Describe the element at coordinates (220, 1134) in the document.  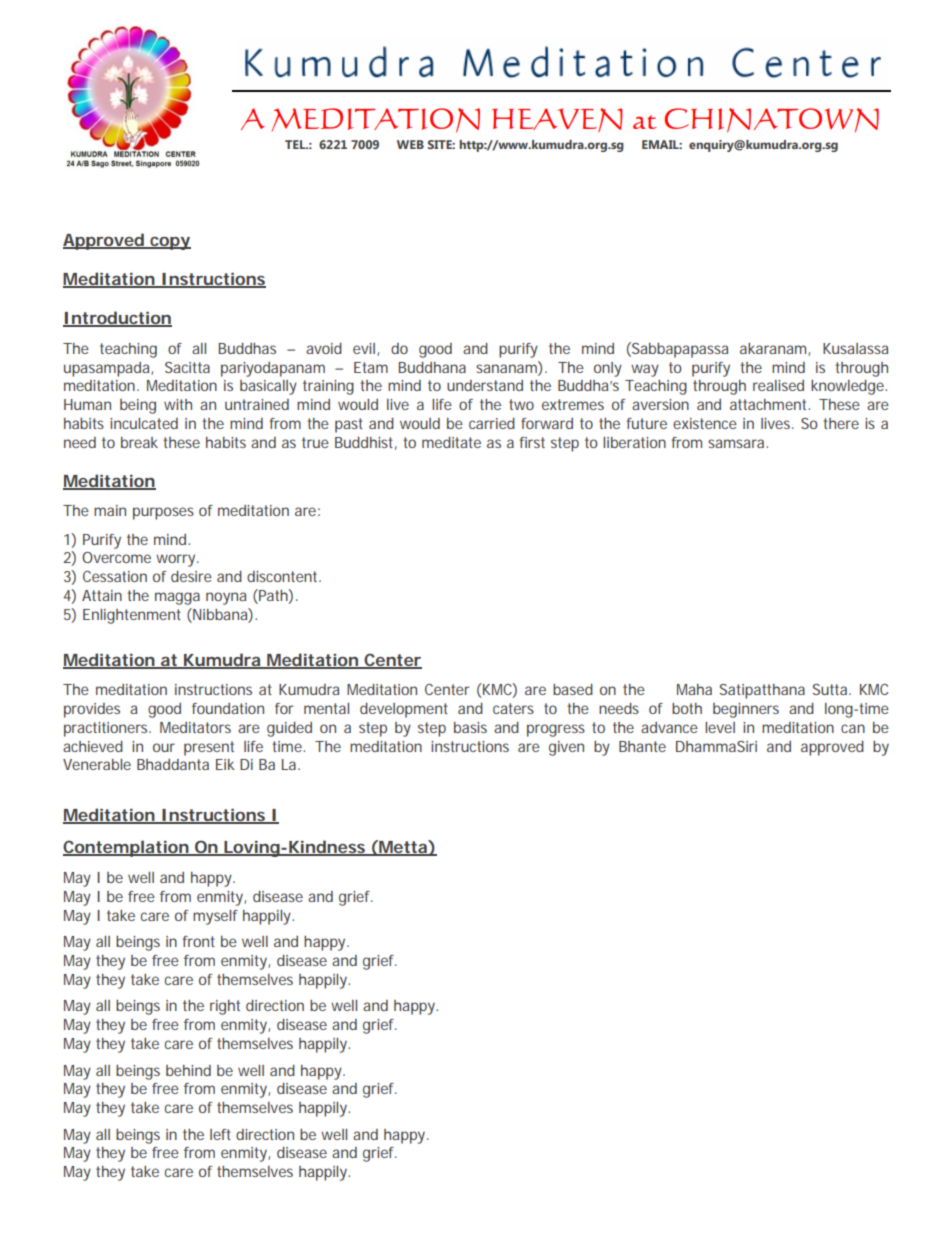
I see `left` at that location.
